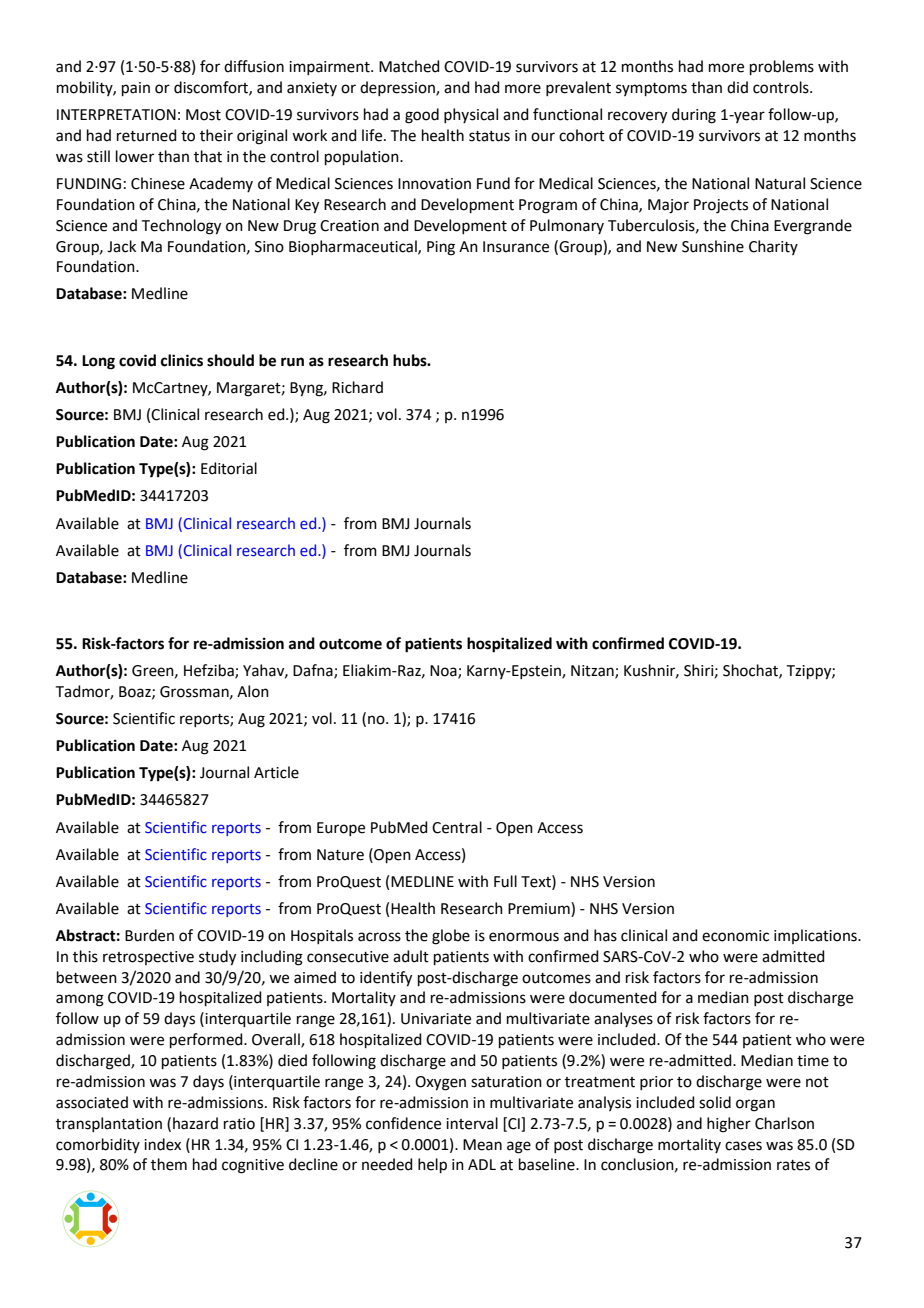 This page has width=924, height=1308. What do you see at coordinates (471, 115) in the page?
I see `physical` at bounding box center [471, 115].
